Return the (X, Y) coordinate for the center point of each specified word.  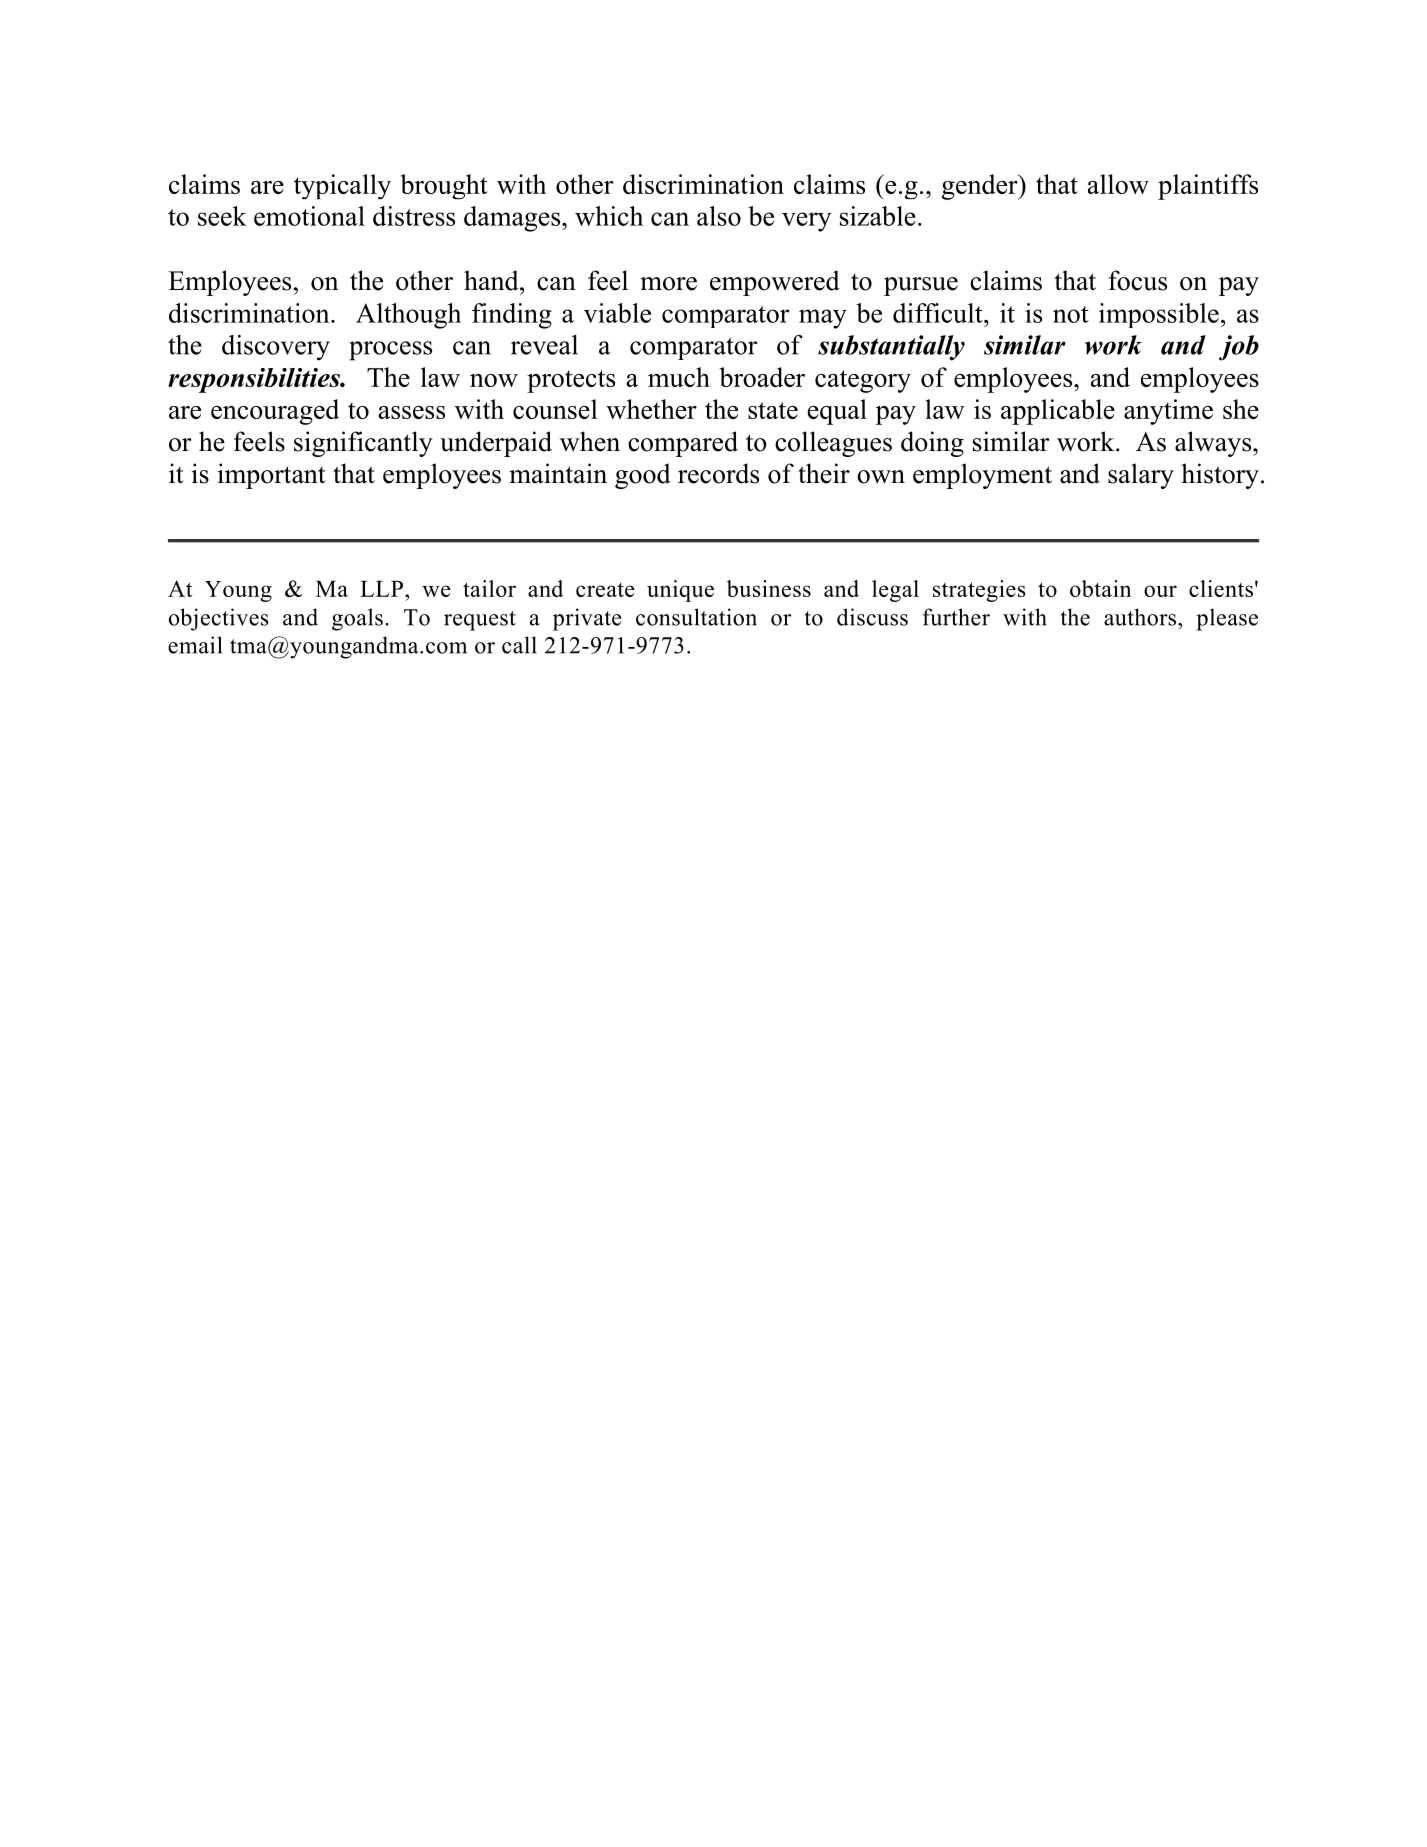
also (719, 216)
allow (1118, 184)
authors (1141, 617)
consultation (696, 617)
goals (357, 619)
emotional (309, 216)
